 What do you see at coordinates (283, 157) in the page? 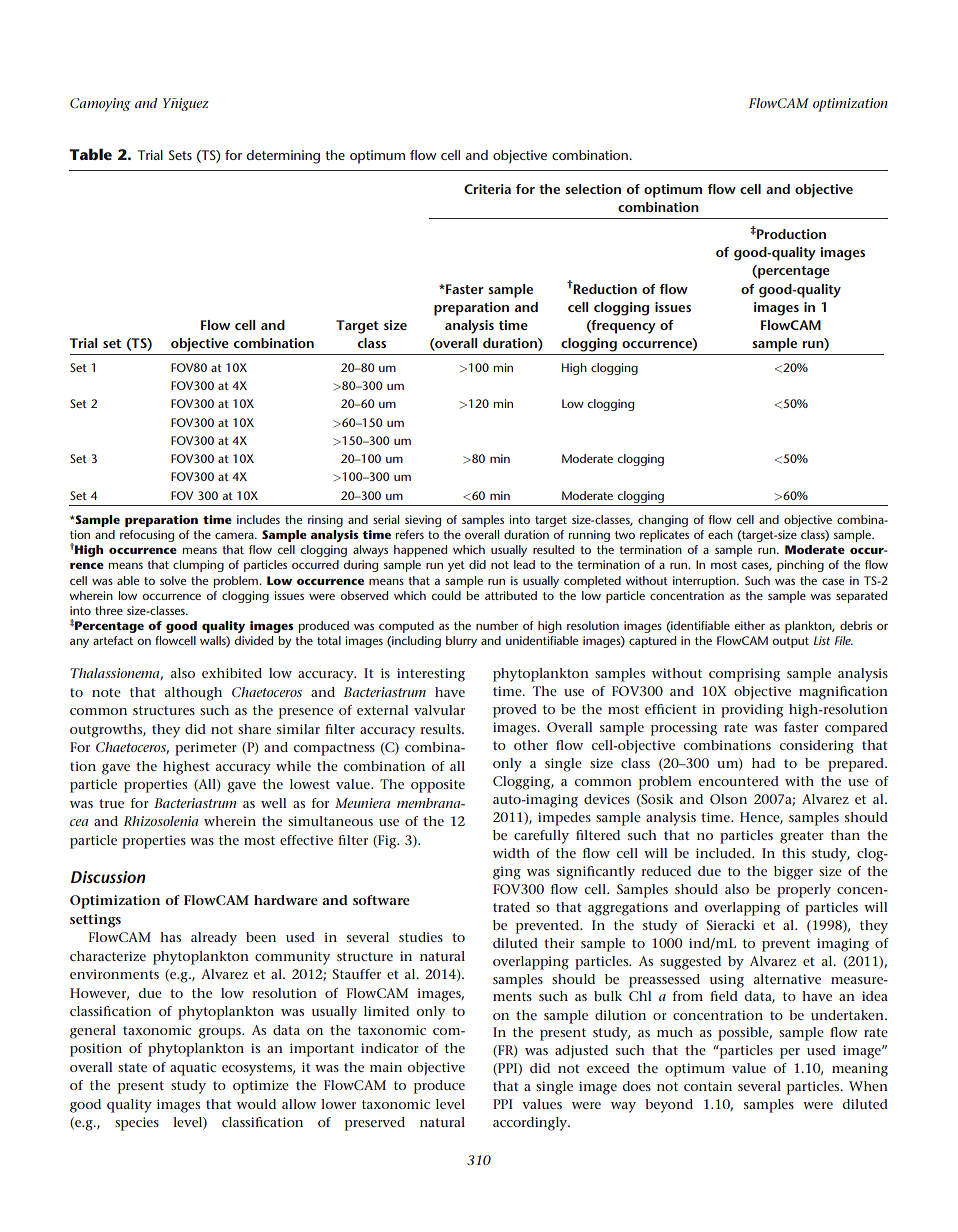
I see `determining` at bounding box center [283, 157].
